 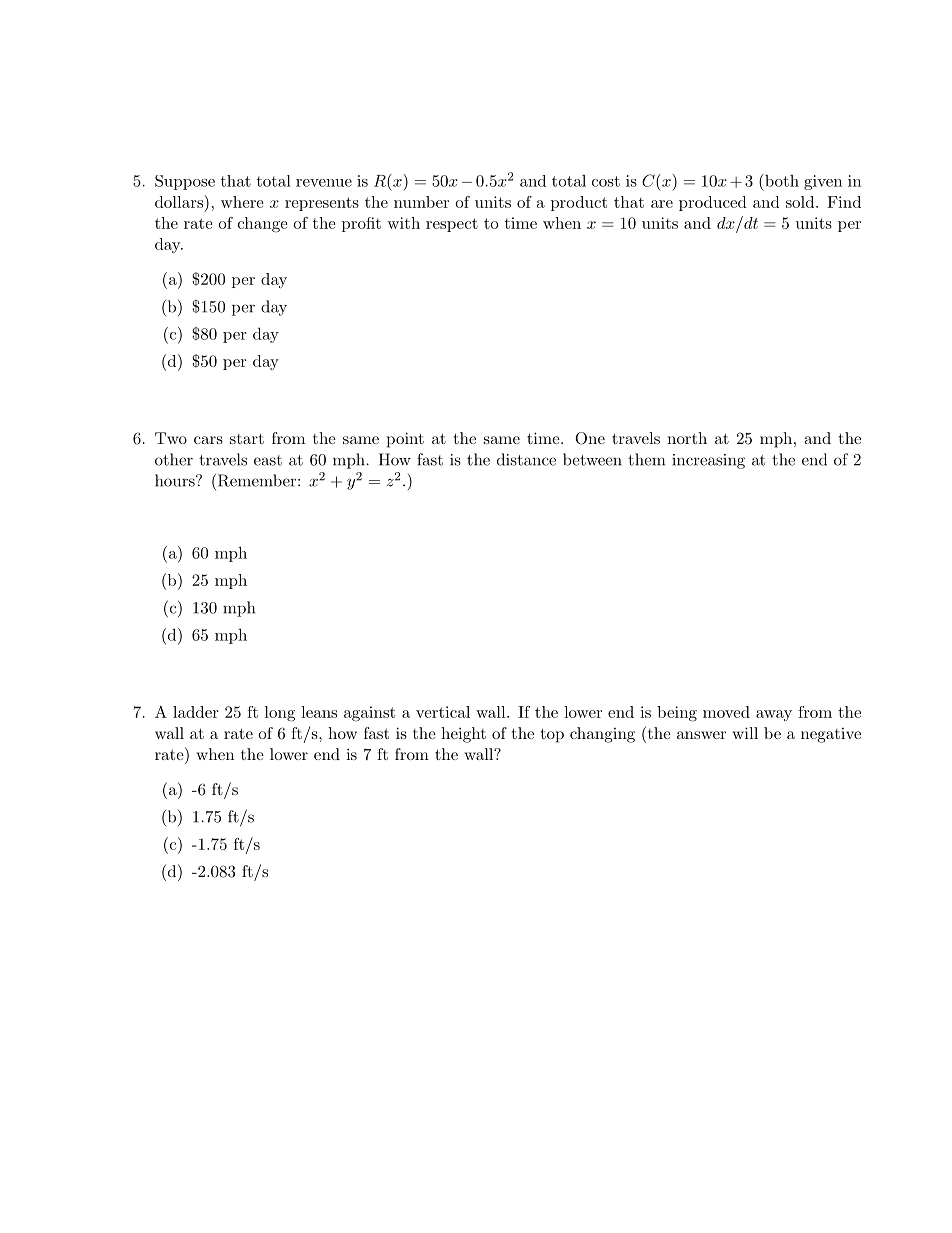 I want to click on height, so click(x=463, y=735).
